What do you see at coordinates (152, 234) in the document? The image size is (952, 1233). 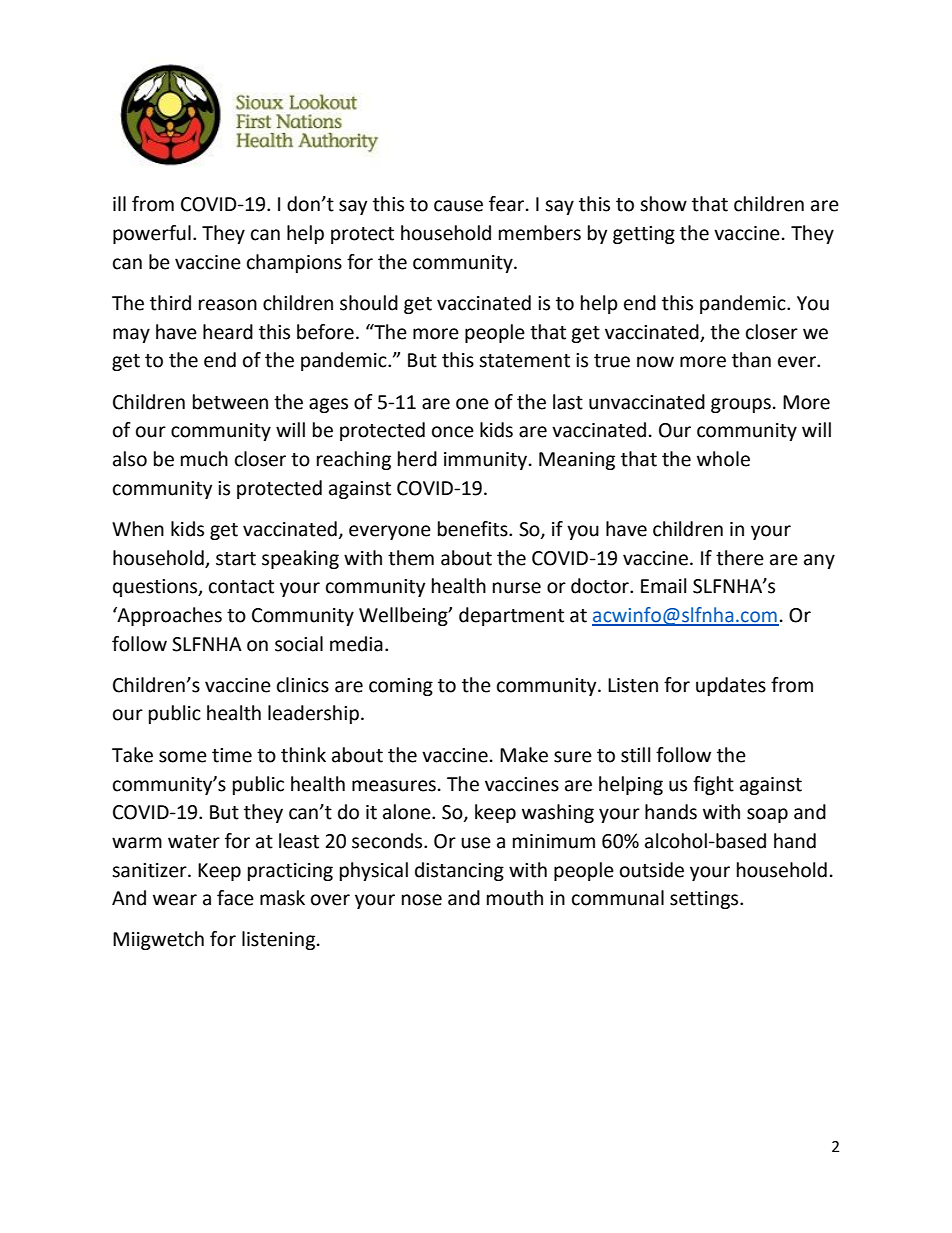 I see `powerful` at bounding box center [152, 234].
